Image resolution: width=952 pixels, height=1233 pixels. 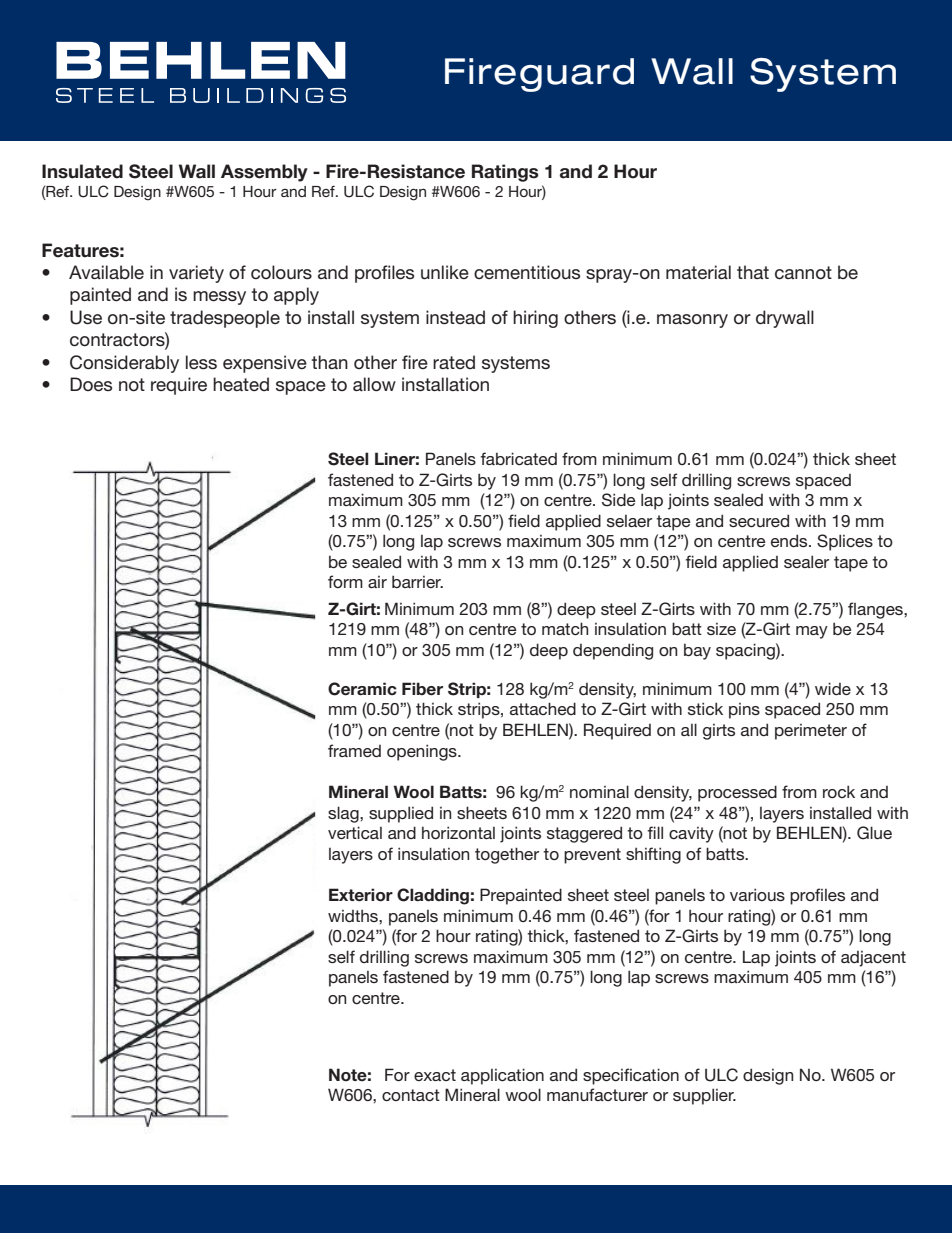 What do you see at coordinates (502, 1076) in the screenshot?
I see `application` at bounding box center [502, 1076].
